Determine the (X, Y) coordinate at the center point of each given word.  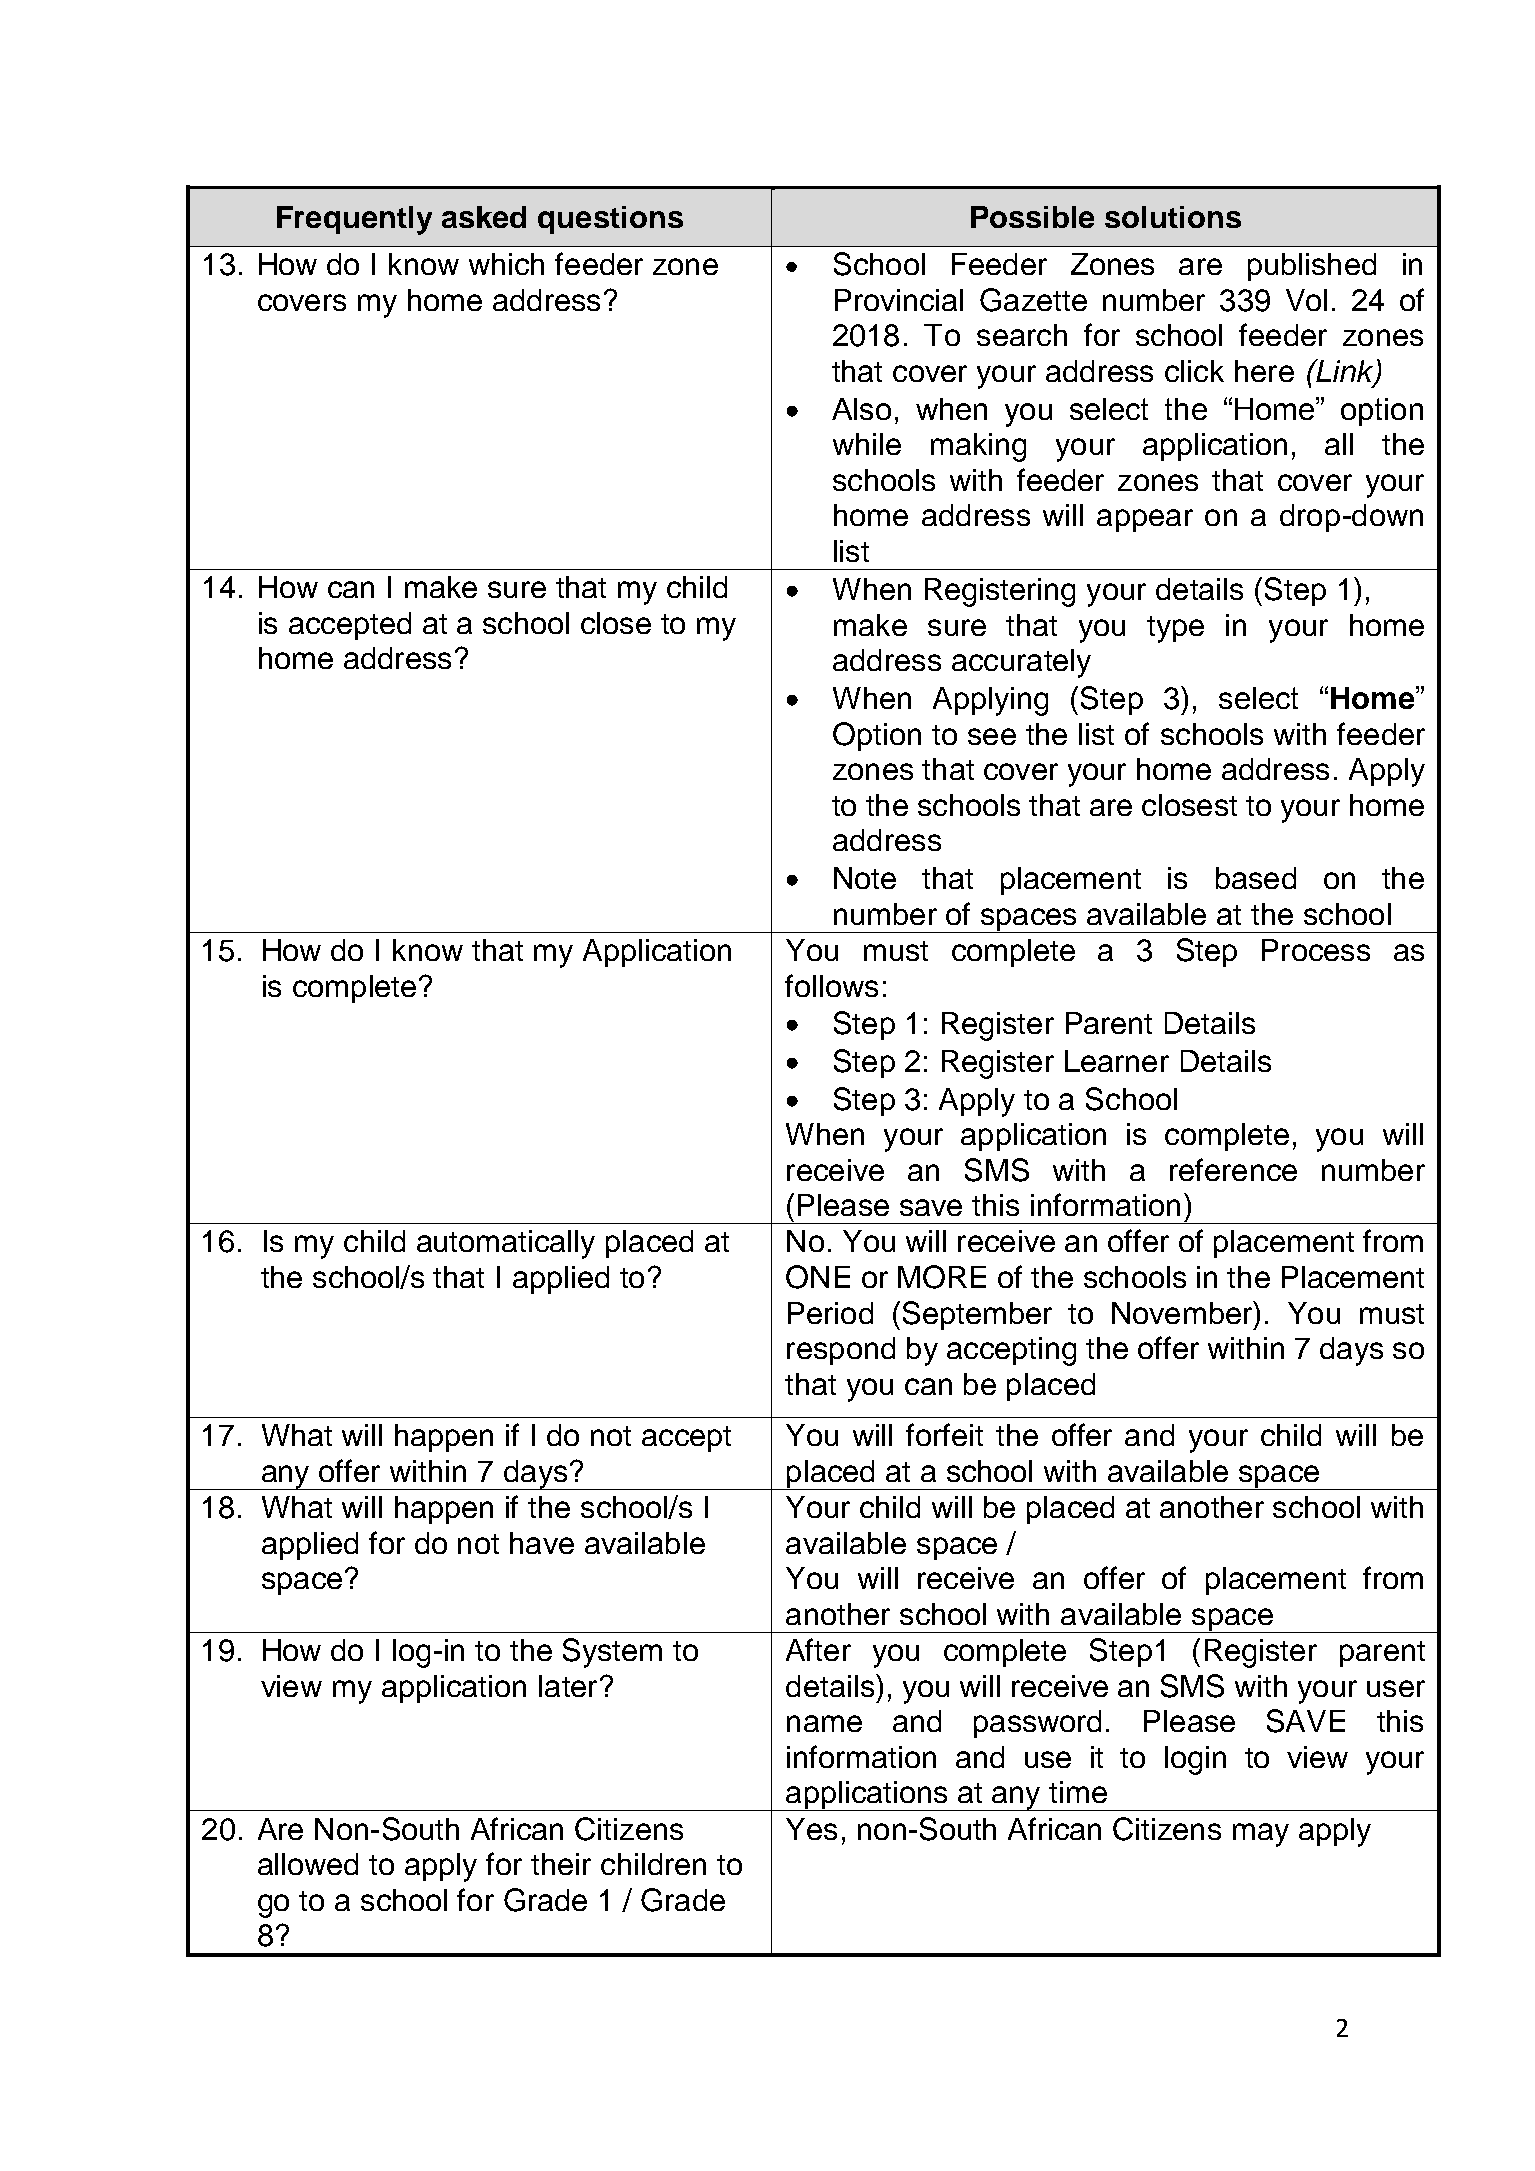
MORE (942, 1277)
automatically (506, 1244)
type (1175, 629)
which (506, 264)
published (1312, 267)
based (1256, 878)
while (867, 444)
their (561, 1864)
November (1183, 1312)
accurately (1021, 663)
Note (865, 878)
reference (1233, 1169)
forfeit (944, 1434)
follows (831, 985)
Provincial (899, 300)
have (542, 1543)
